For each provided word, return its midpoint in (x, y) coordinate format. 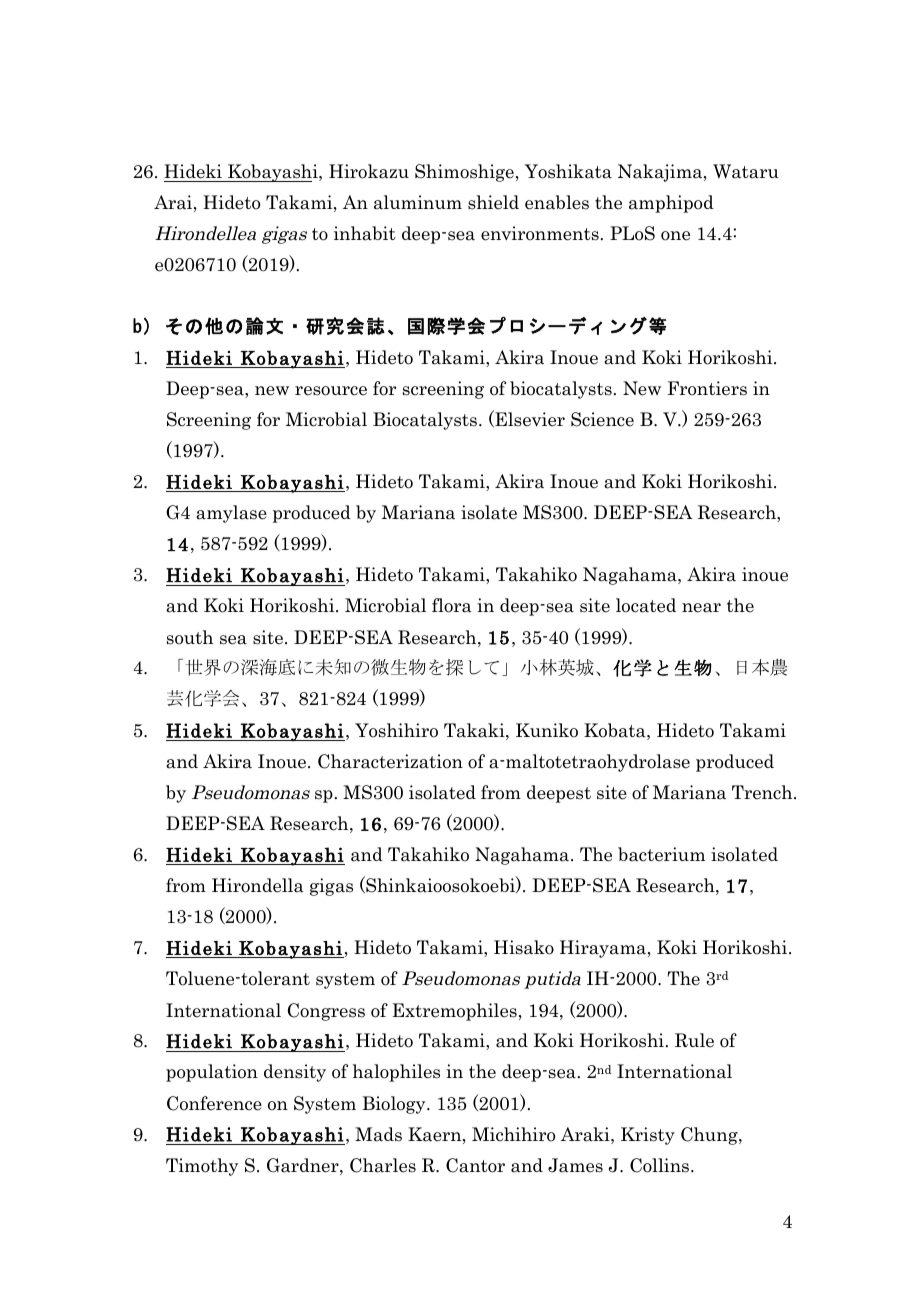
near (701, 608)
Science (602, 419)
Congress (326, 1012)
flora (452, 605)
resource (331, 391)
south (190, 637)
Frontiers (707, 388)
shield (493, 202)
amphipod (671, 204)
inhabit (365, 233)
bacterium (661, 854)
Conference (214, 1103)
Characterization (390, 761)
